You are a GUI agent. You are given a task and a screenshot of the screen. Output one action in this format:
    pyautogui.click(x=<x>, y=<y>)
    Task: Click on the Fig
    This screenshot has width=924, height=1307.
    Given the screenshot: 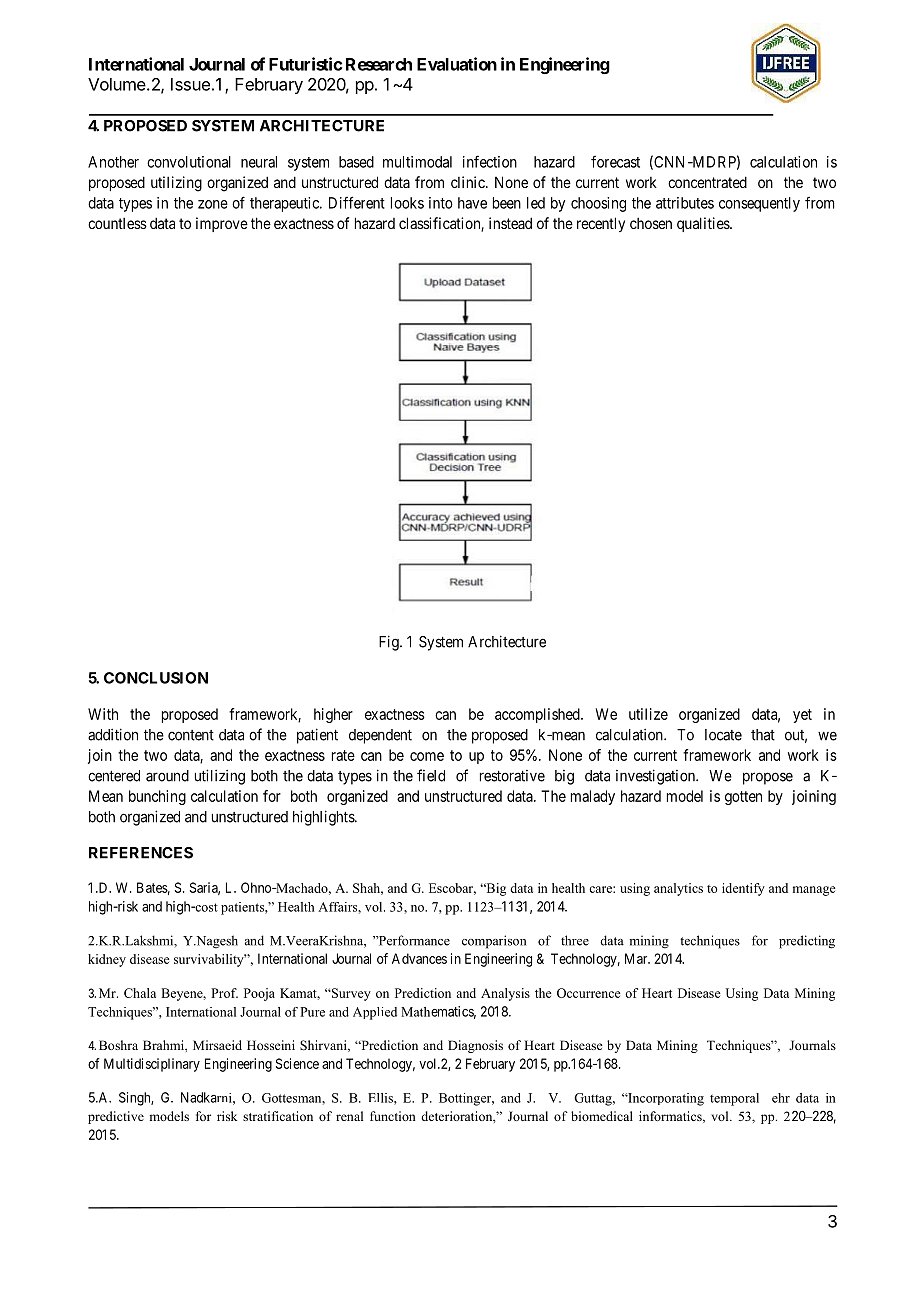 What is the action you would take?
    pyautogui.click(x=390, y=643)
